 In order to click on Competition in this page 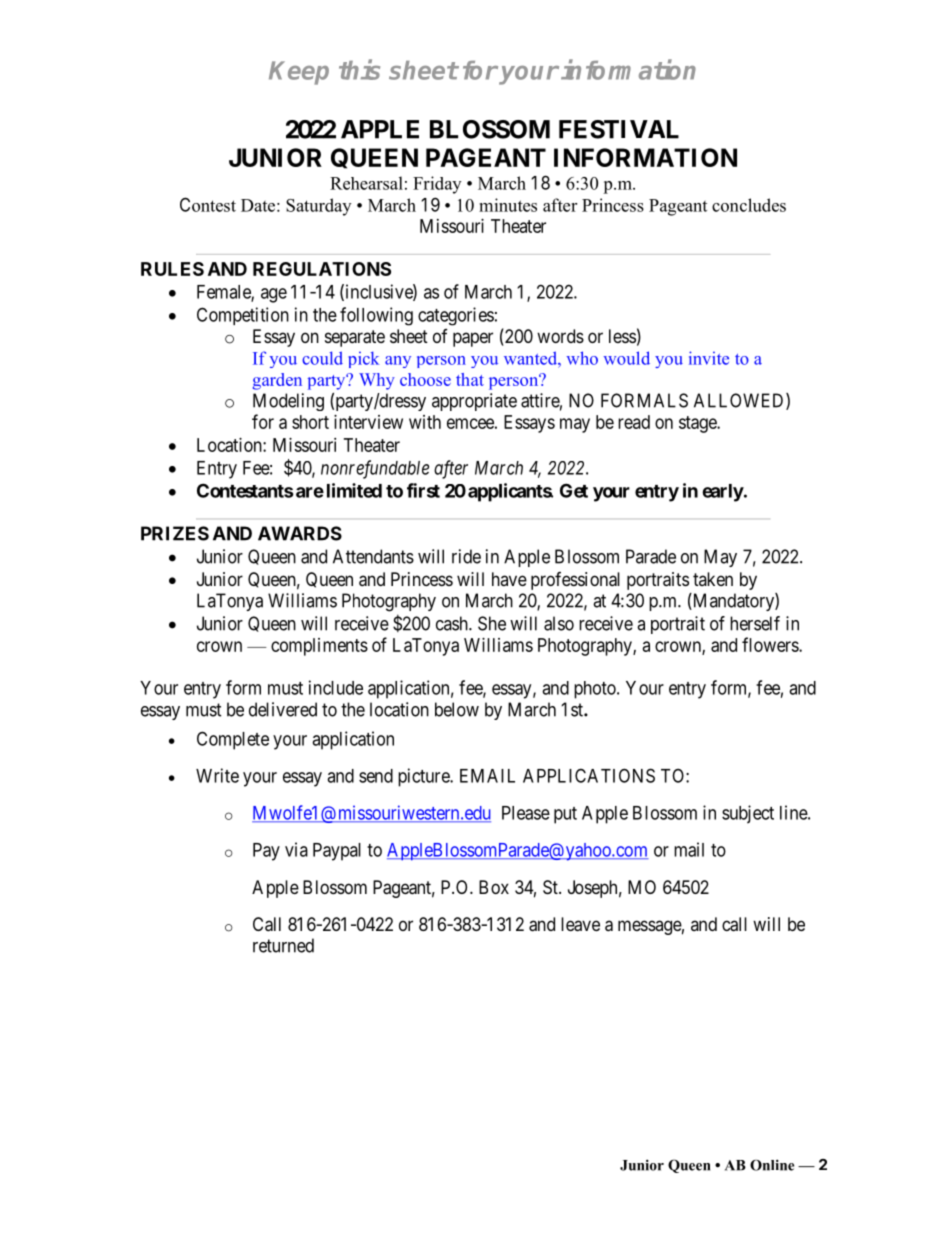, I will do `click(243, 316)`.
